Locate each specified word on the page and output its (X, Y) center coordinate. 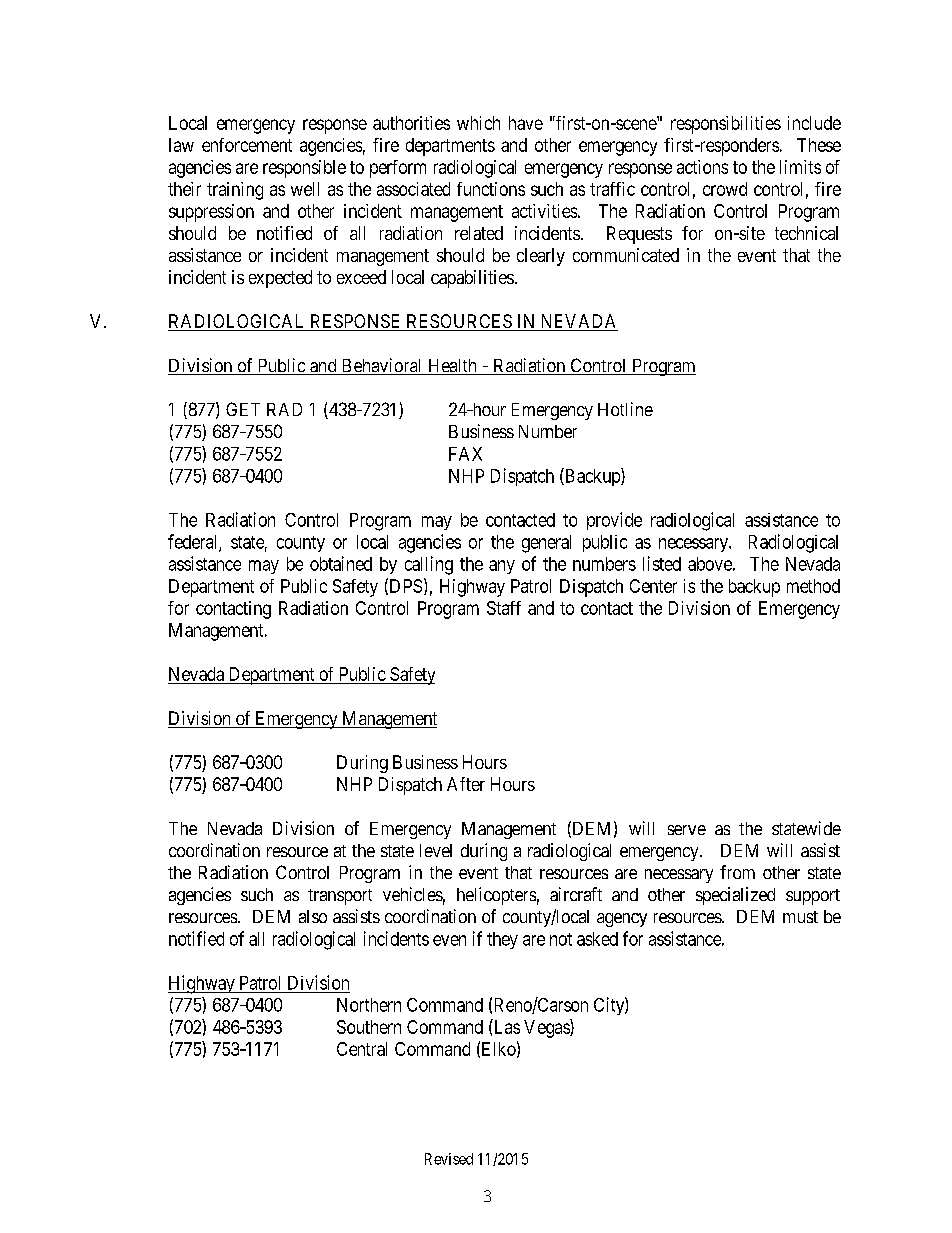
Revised (449, 1159)
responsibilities (726, 125)
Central (362, 1049)
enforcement (247, 145)
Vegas (547, 1028)
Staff (504, 608)
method (813, 586)
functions (491, 189)
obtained (341, 563)
